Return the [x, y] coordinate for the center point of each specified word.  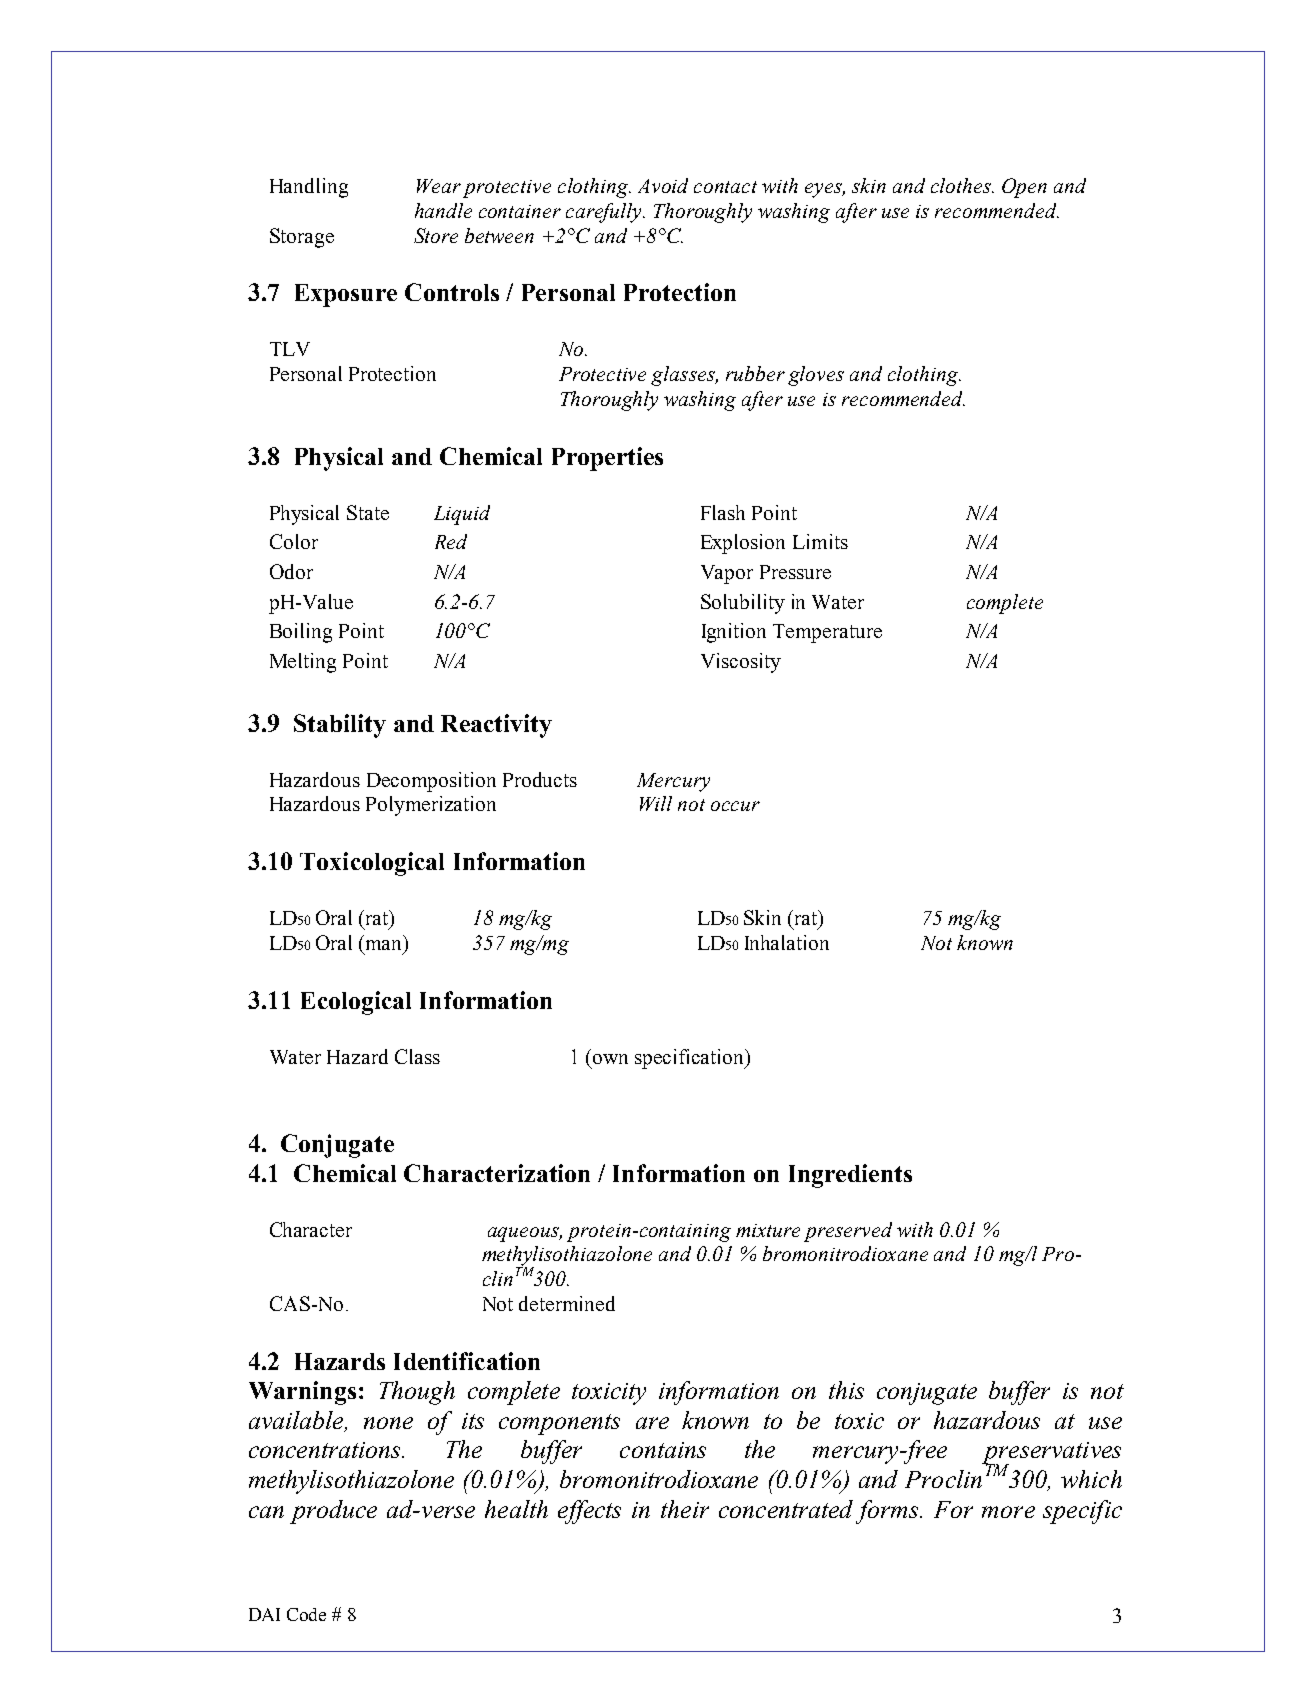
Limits [820, 541]
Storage [302, 238]
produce [333, 1512]
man [385, 946]
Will [656, 803]
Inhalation [787, 942]
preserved [848, 1232]
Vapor [727, 574]
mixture [768, 1230]
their [685, 1509]
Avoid [663, 185]
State [368, 512]
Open [1024, 188]
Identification [467, 1361]
